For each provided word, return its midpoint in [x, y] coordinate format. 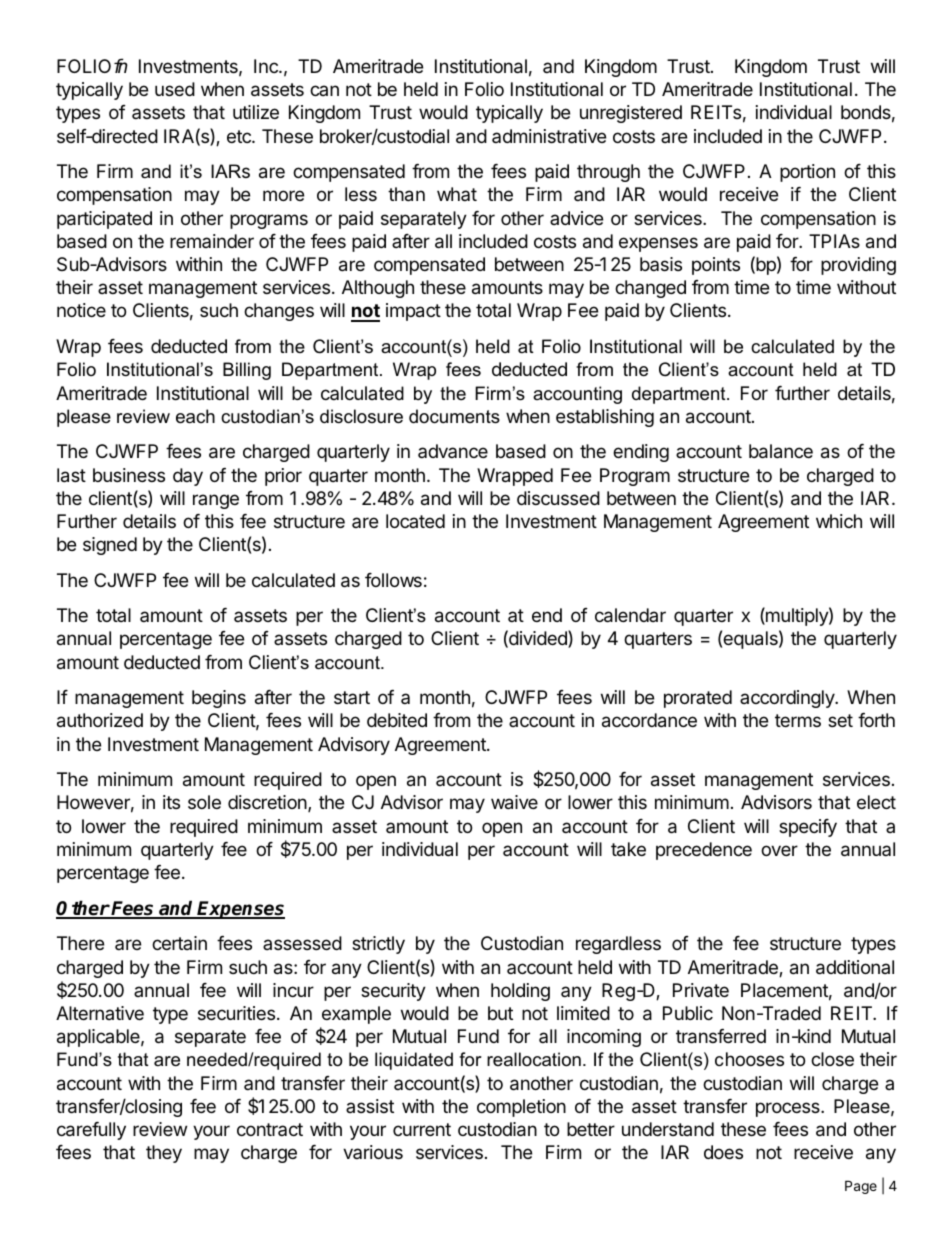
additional [855, 967]
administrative [549, 136]
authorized [100, 720]
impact [413, 312]
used [175, 89]
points [716, 266]
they [164, 1154]
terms [798, 720]
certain [179, 943]
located [415, 521]
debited [397, 720]
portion [807, 173]
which [839, 521]
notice [81, 310]
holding [520, 992]
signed [110, 546]
